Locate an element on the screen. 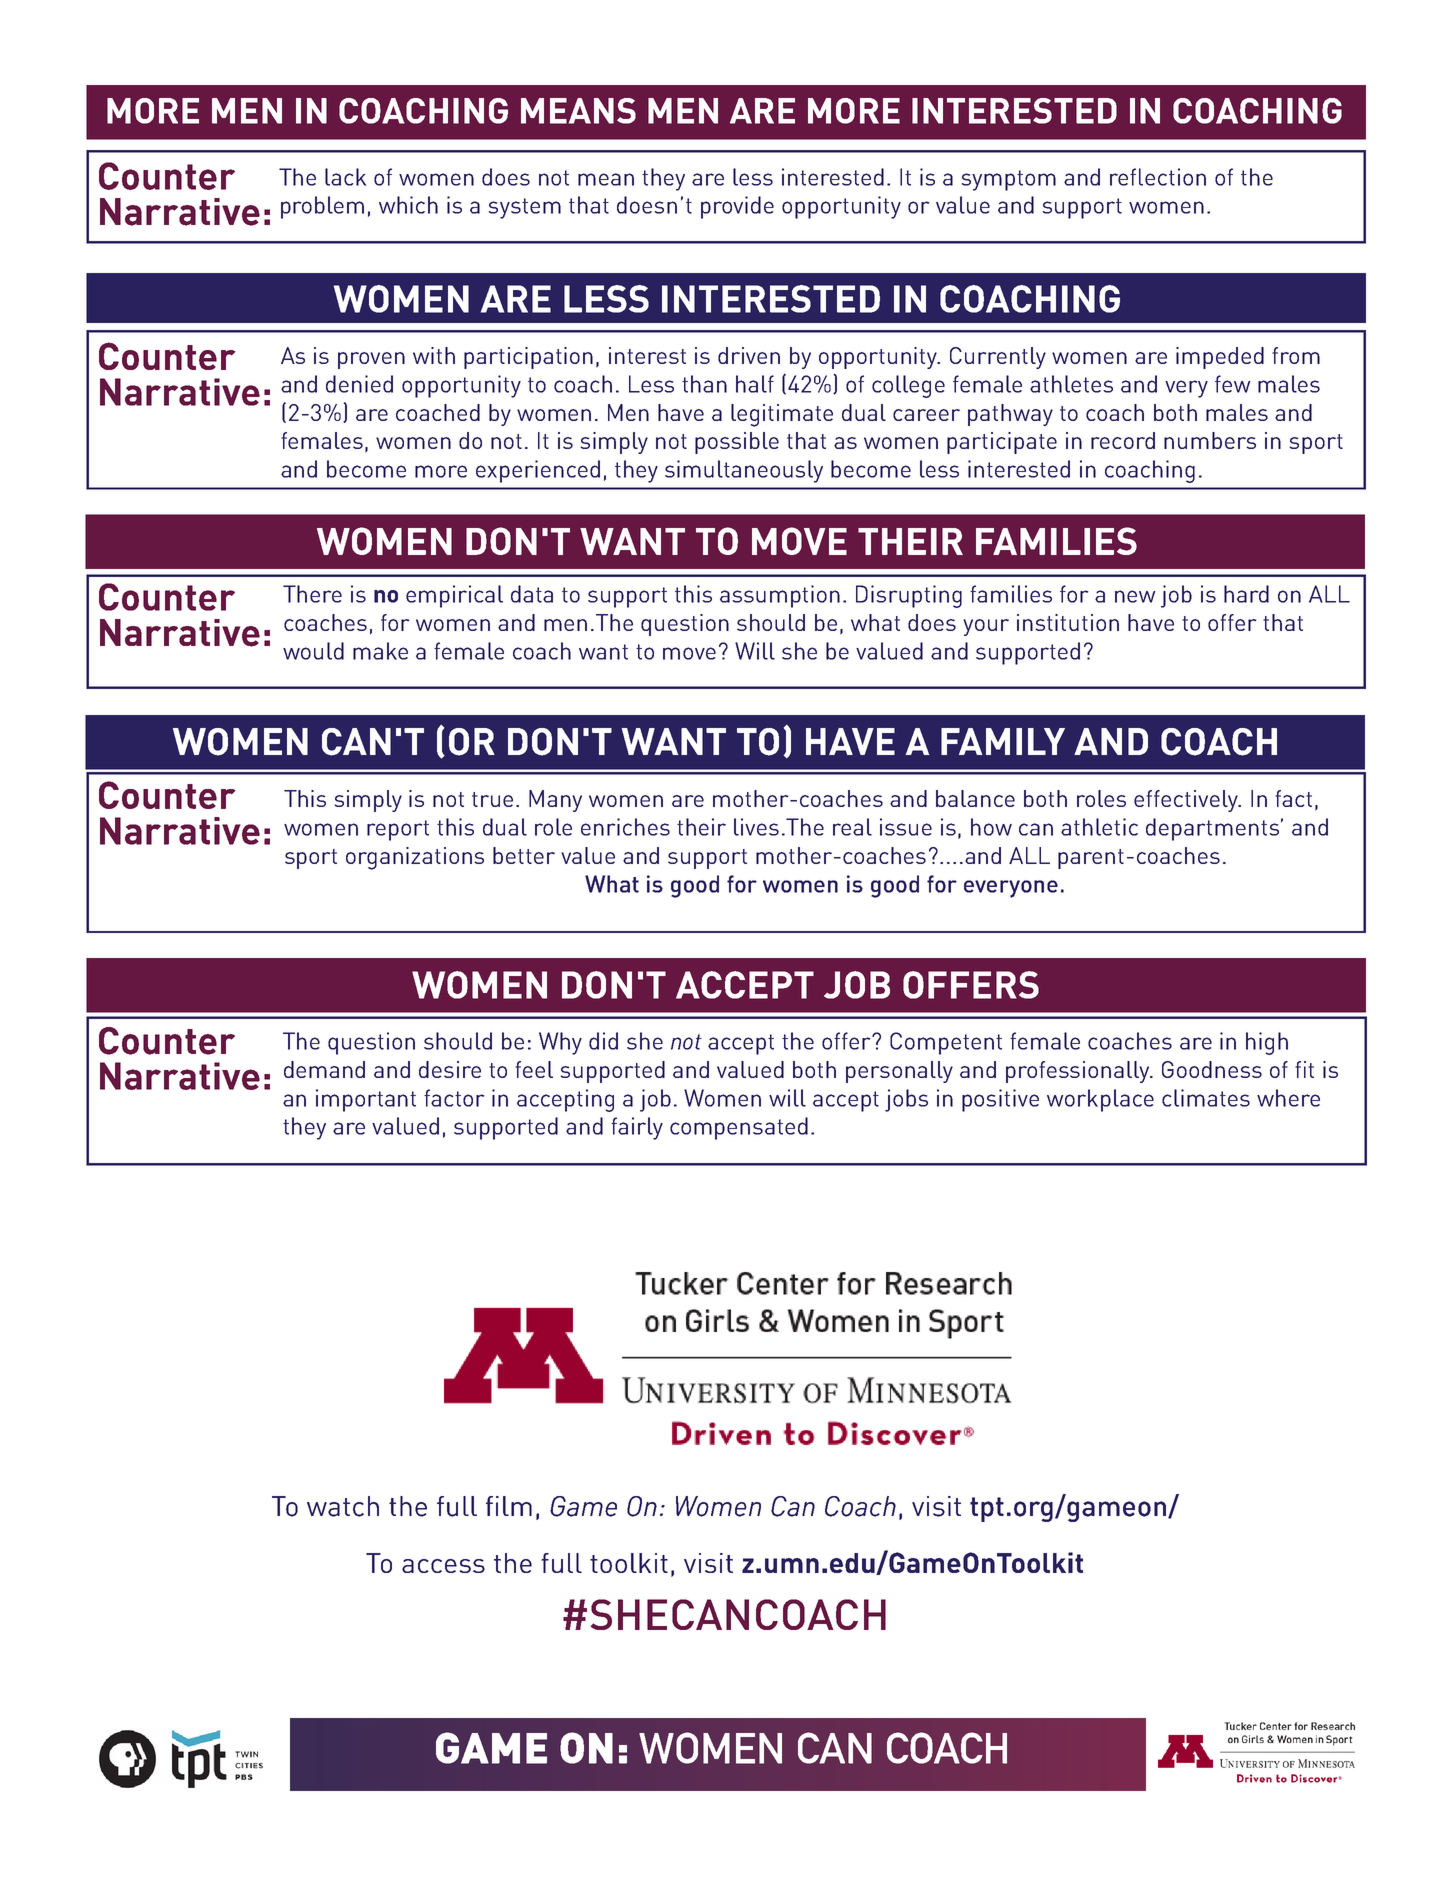 This screenshot has width=1450, height=1877. compensated is located at coordinates (739, 1128).
